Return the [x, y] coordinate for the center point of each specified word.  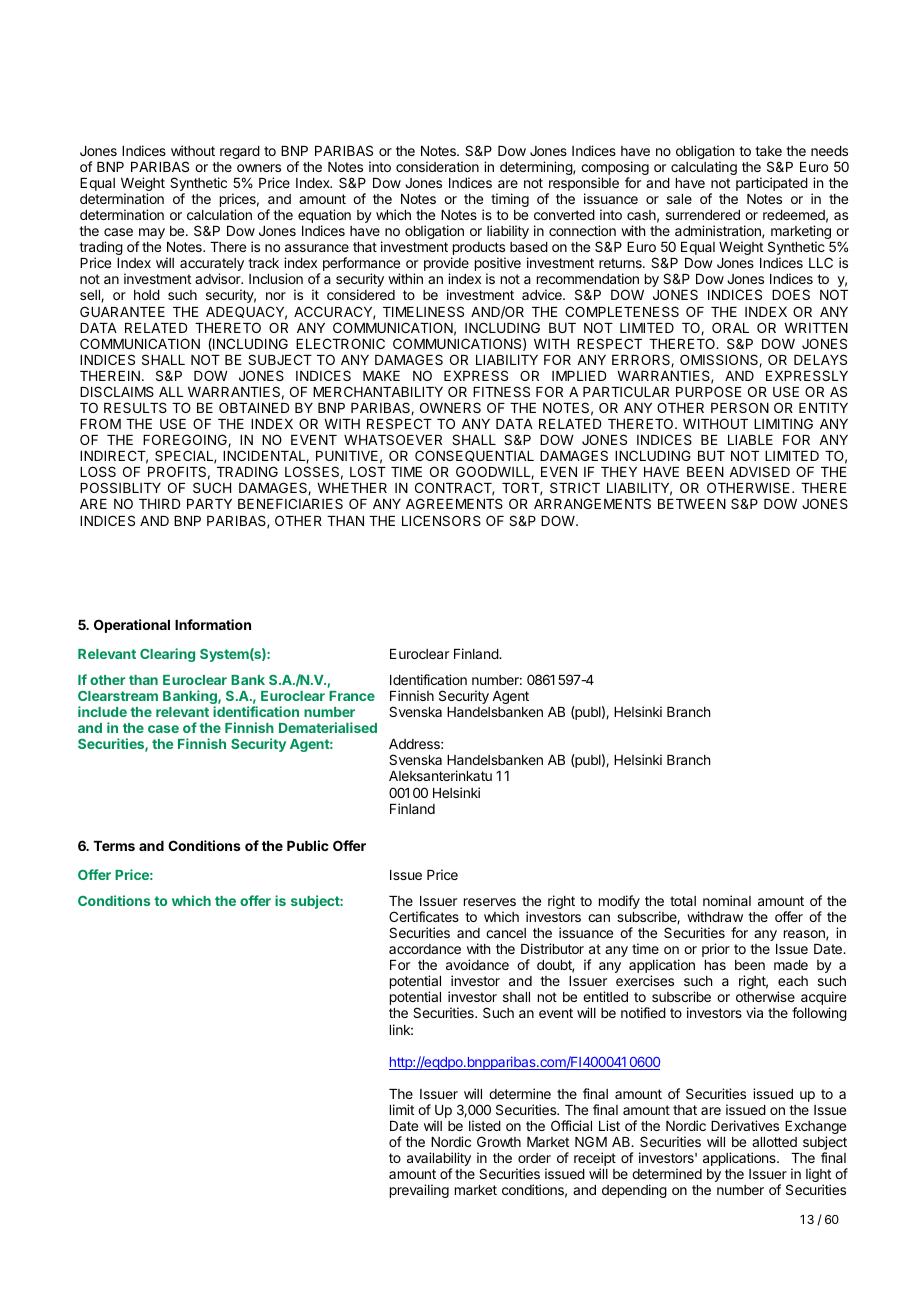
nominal [727, 900]
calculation [219, 214]
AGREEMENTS [454, 503]
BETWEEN [692, 504]
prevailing [419, 1191]
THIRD [159, 504]
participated [772, 184]
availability [439, 1160]
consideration [437, 166]
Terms [114, 846]
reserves [490, 902]
